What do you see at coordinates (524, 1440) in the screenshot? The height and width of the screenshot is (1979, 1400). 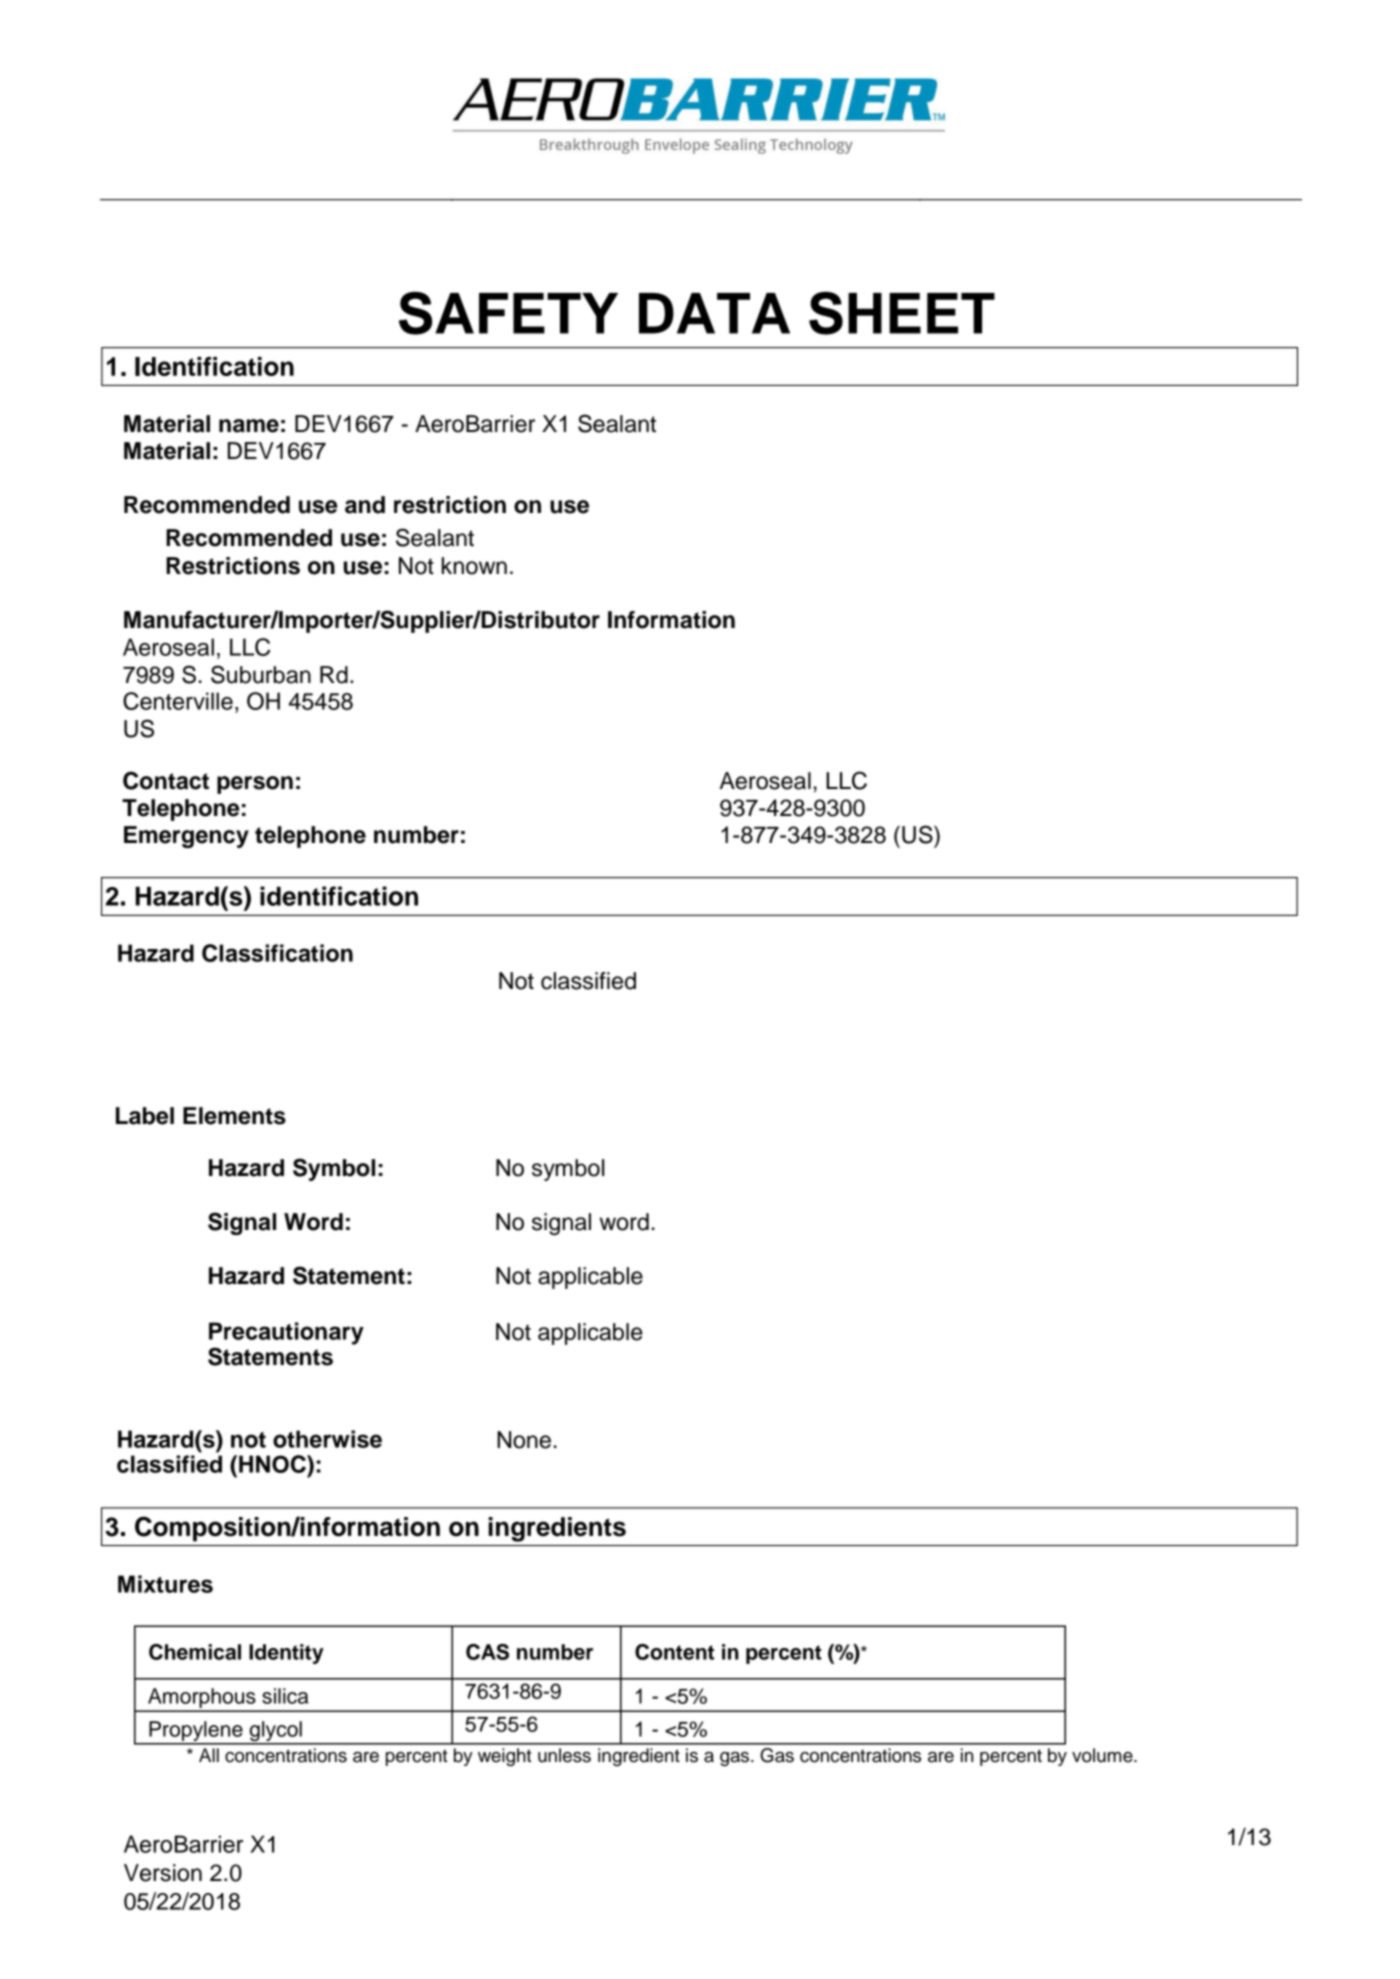 I see `None` at bounding box center [524, 1440].
